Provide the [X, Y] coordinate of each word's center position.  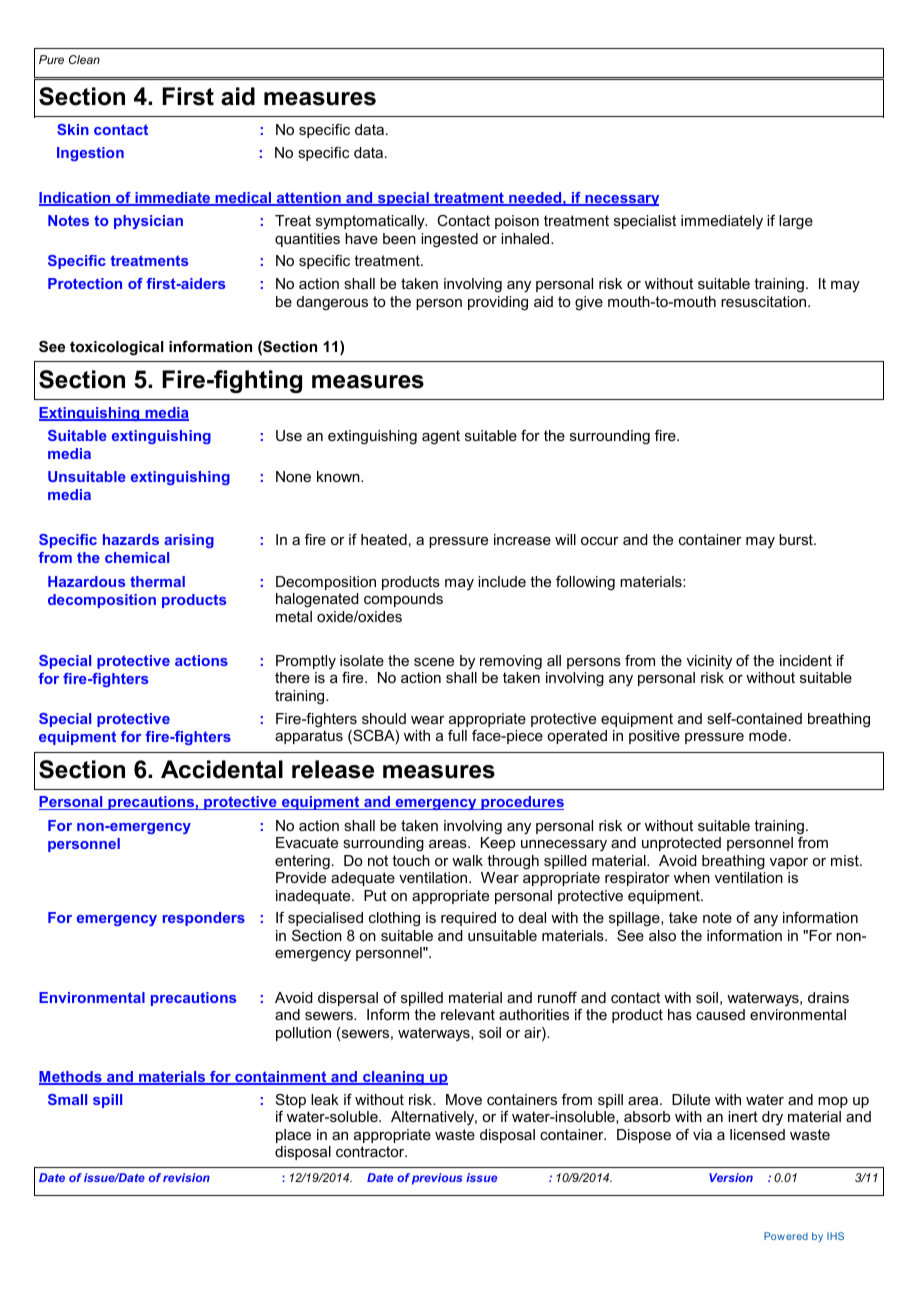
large [796, 222]
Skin [73, 129]
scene [434, 662]
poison [517, 222]
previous [437, 1179]
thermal [157, 581]
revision [186, 1177]
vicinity [709, 662]
